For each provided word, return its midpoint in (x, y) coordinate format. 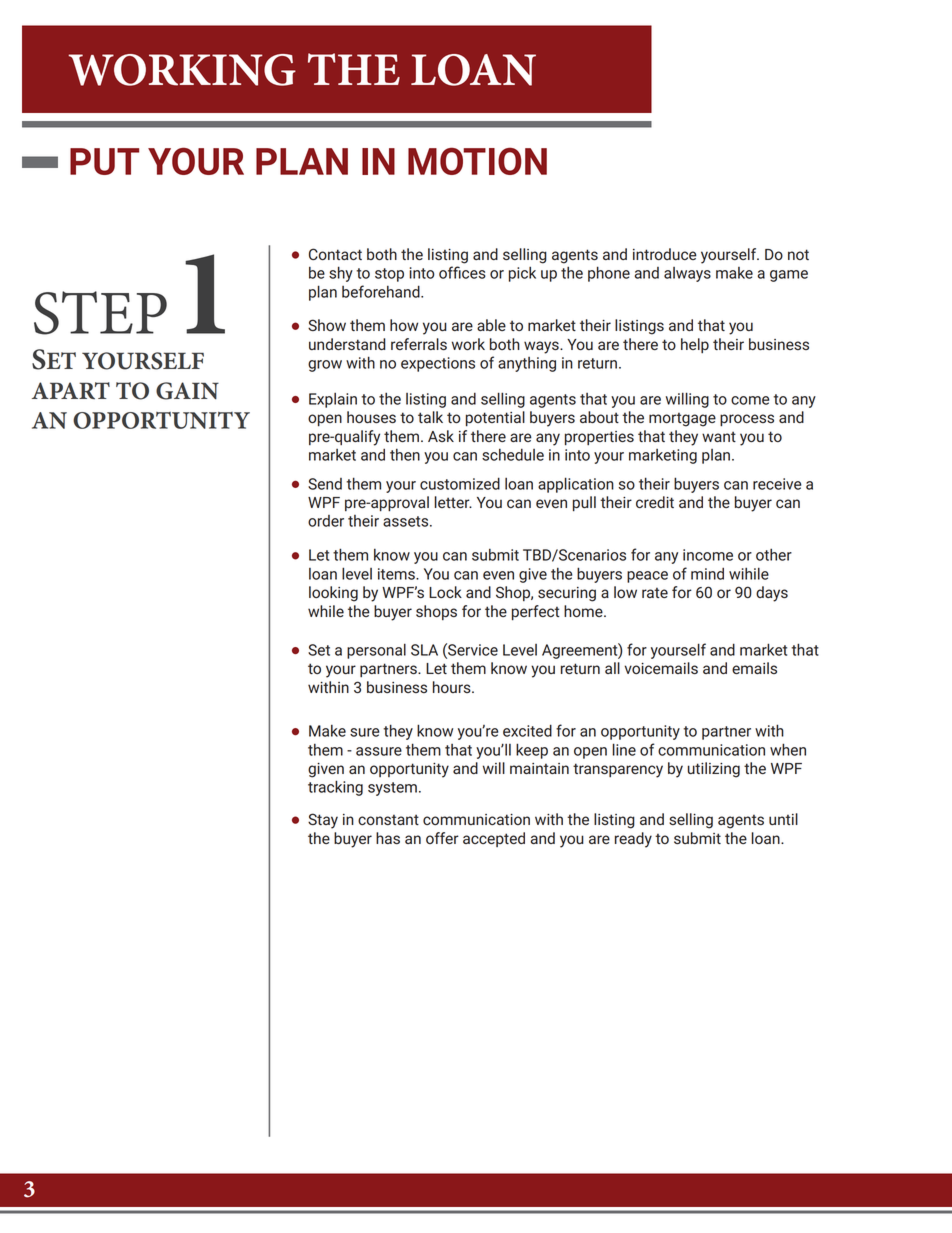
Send (325, 484)
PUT (104, 161)
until (783, 819)
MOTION (477, 161)
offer (442, 838)
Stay (323, 821)
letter (453, 502)
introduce (665, 254)
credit (655, 502)
